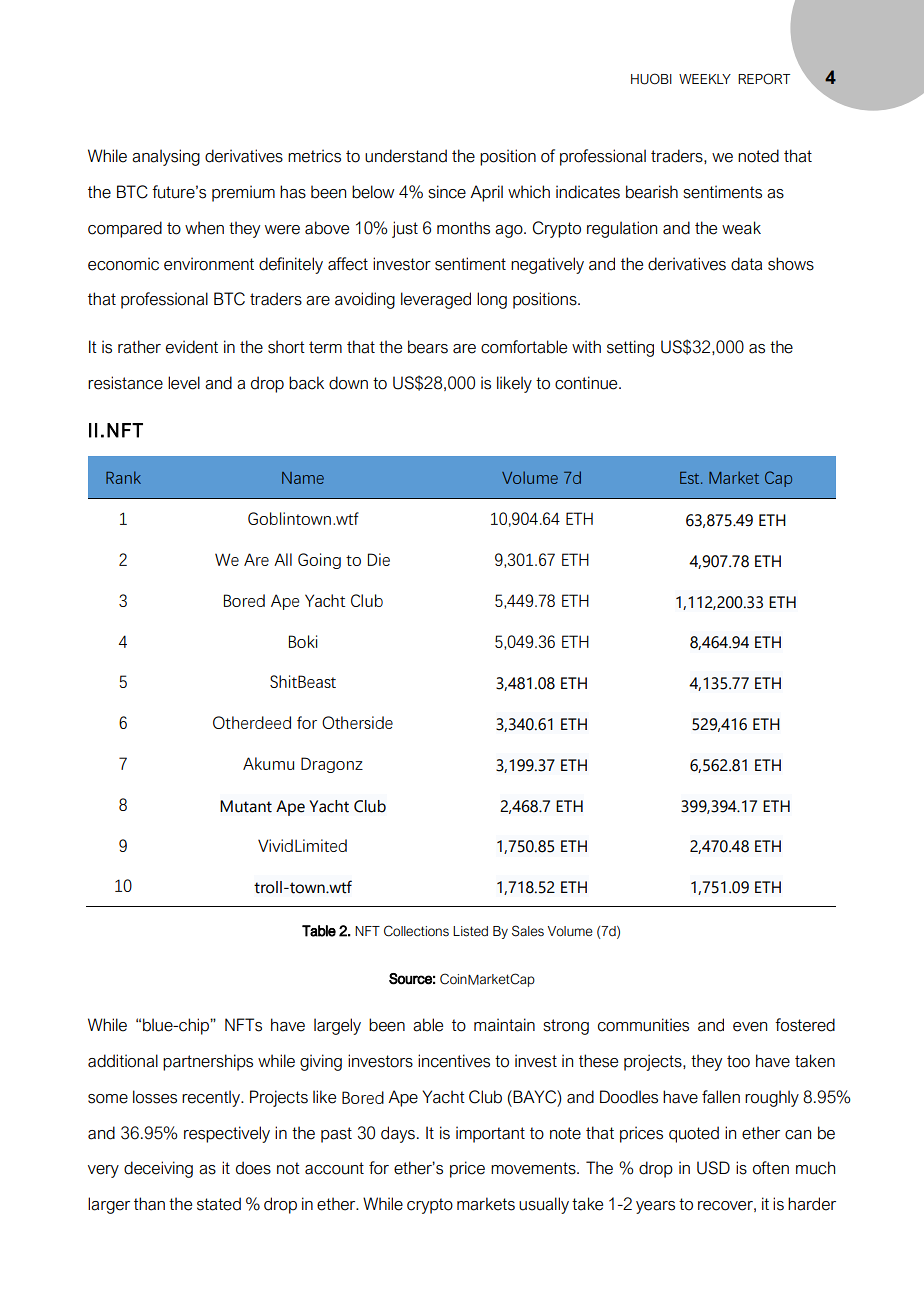  Describe the element at coordinates (470, 931) in the screenshot. I see `Listed` at that location.
